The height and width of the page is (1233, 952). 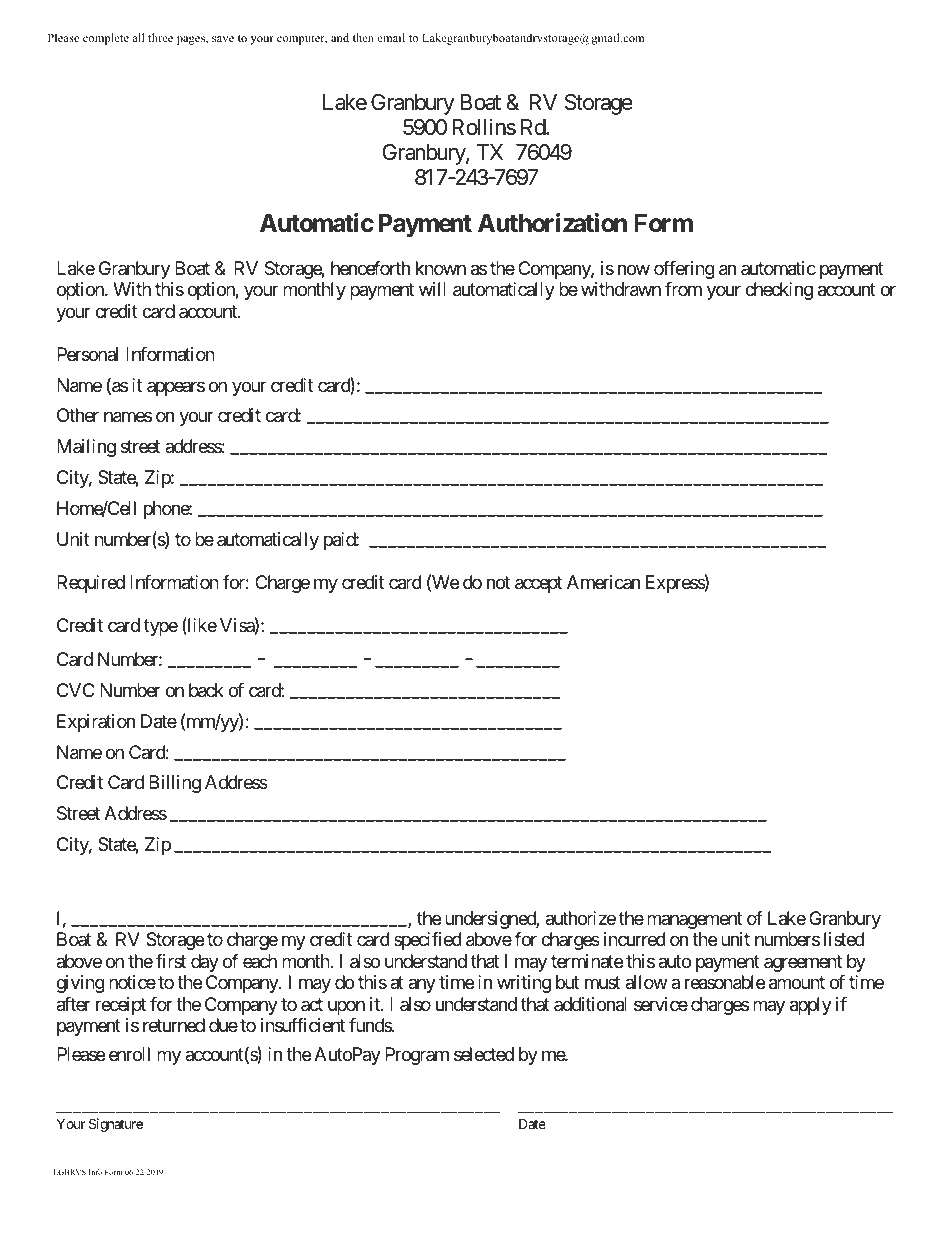 I want to click on enroll, so click(x=129, y=1054).
